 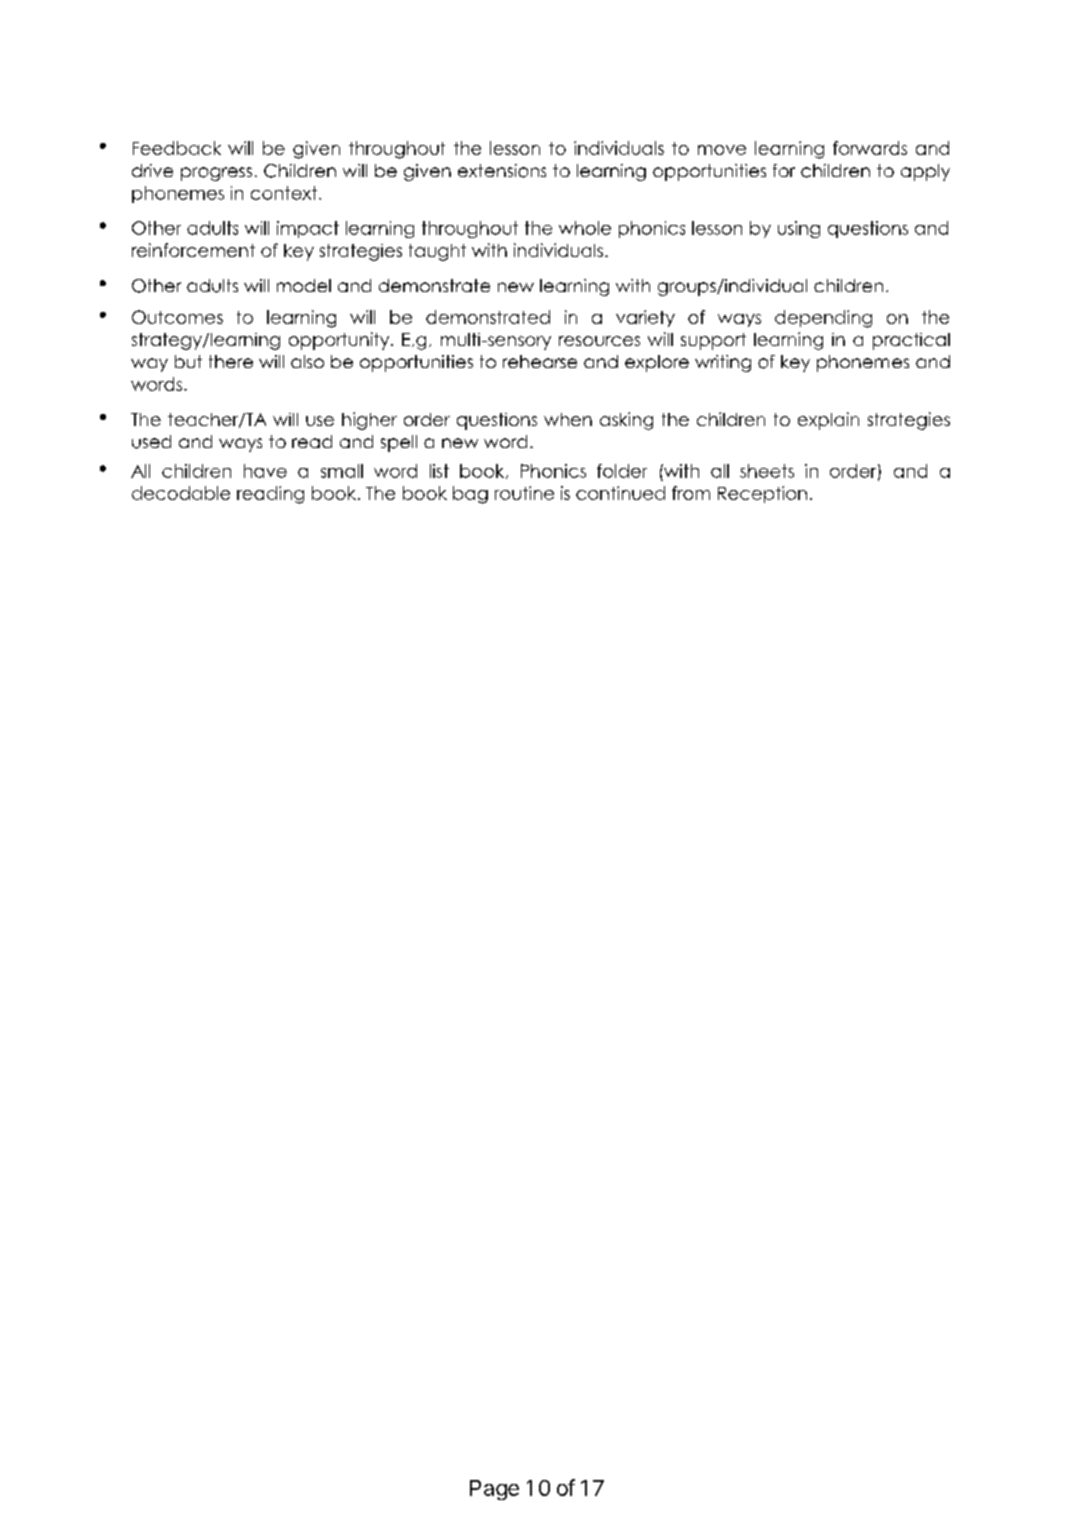 What do you see at coordinates (762, 494) in the page?
I see `Reception` at bounding box center [762, 494].
